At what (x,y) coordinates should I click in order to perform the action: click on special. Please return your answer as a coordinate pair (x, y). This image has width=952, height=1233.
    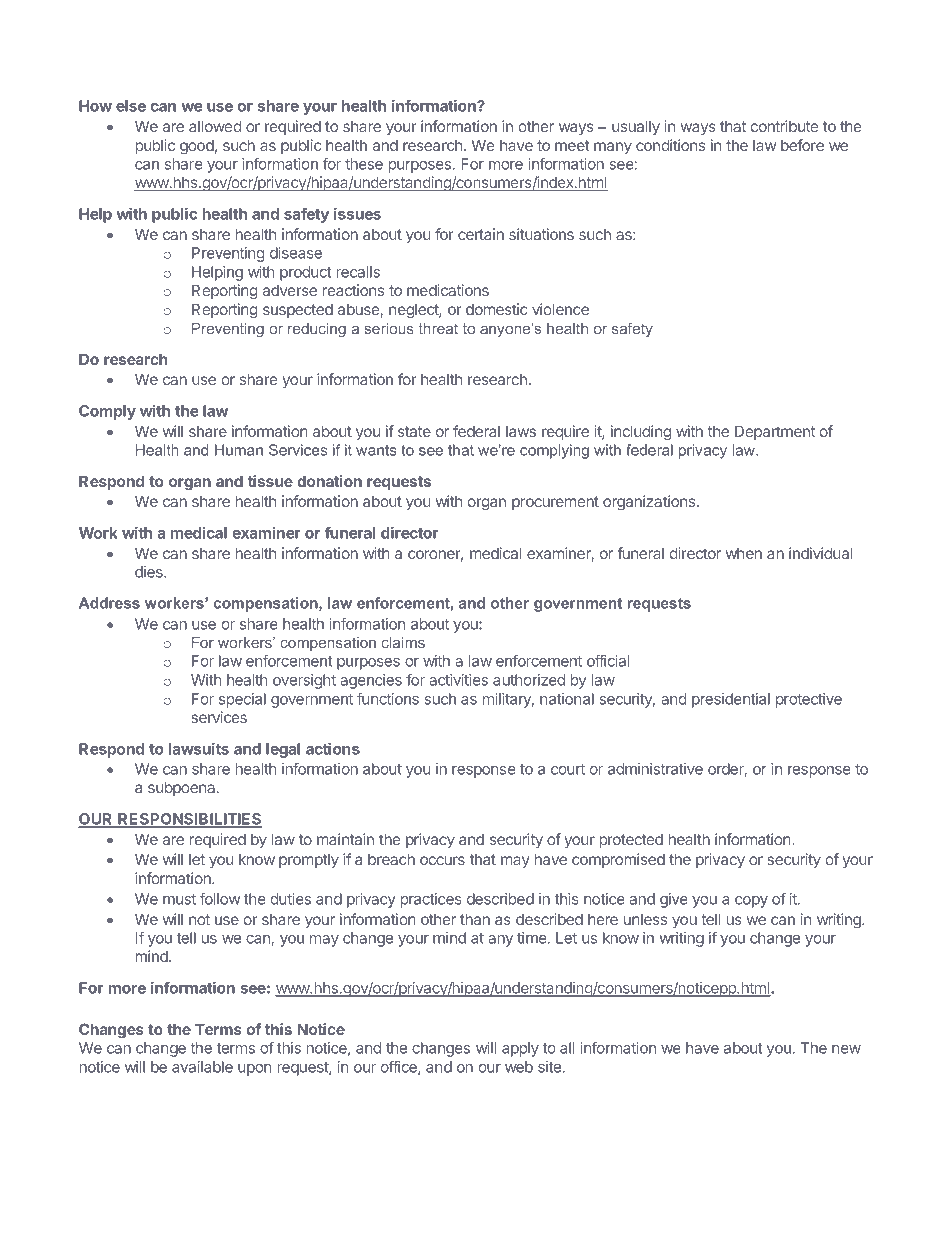
    Looking at the image, I should click on (242, 700).
